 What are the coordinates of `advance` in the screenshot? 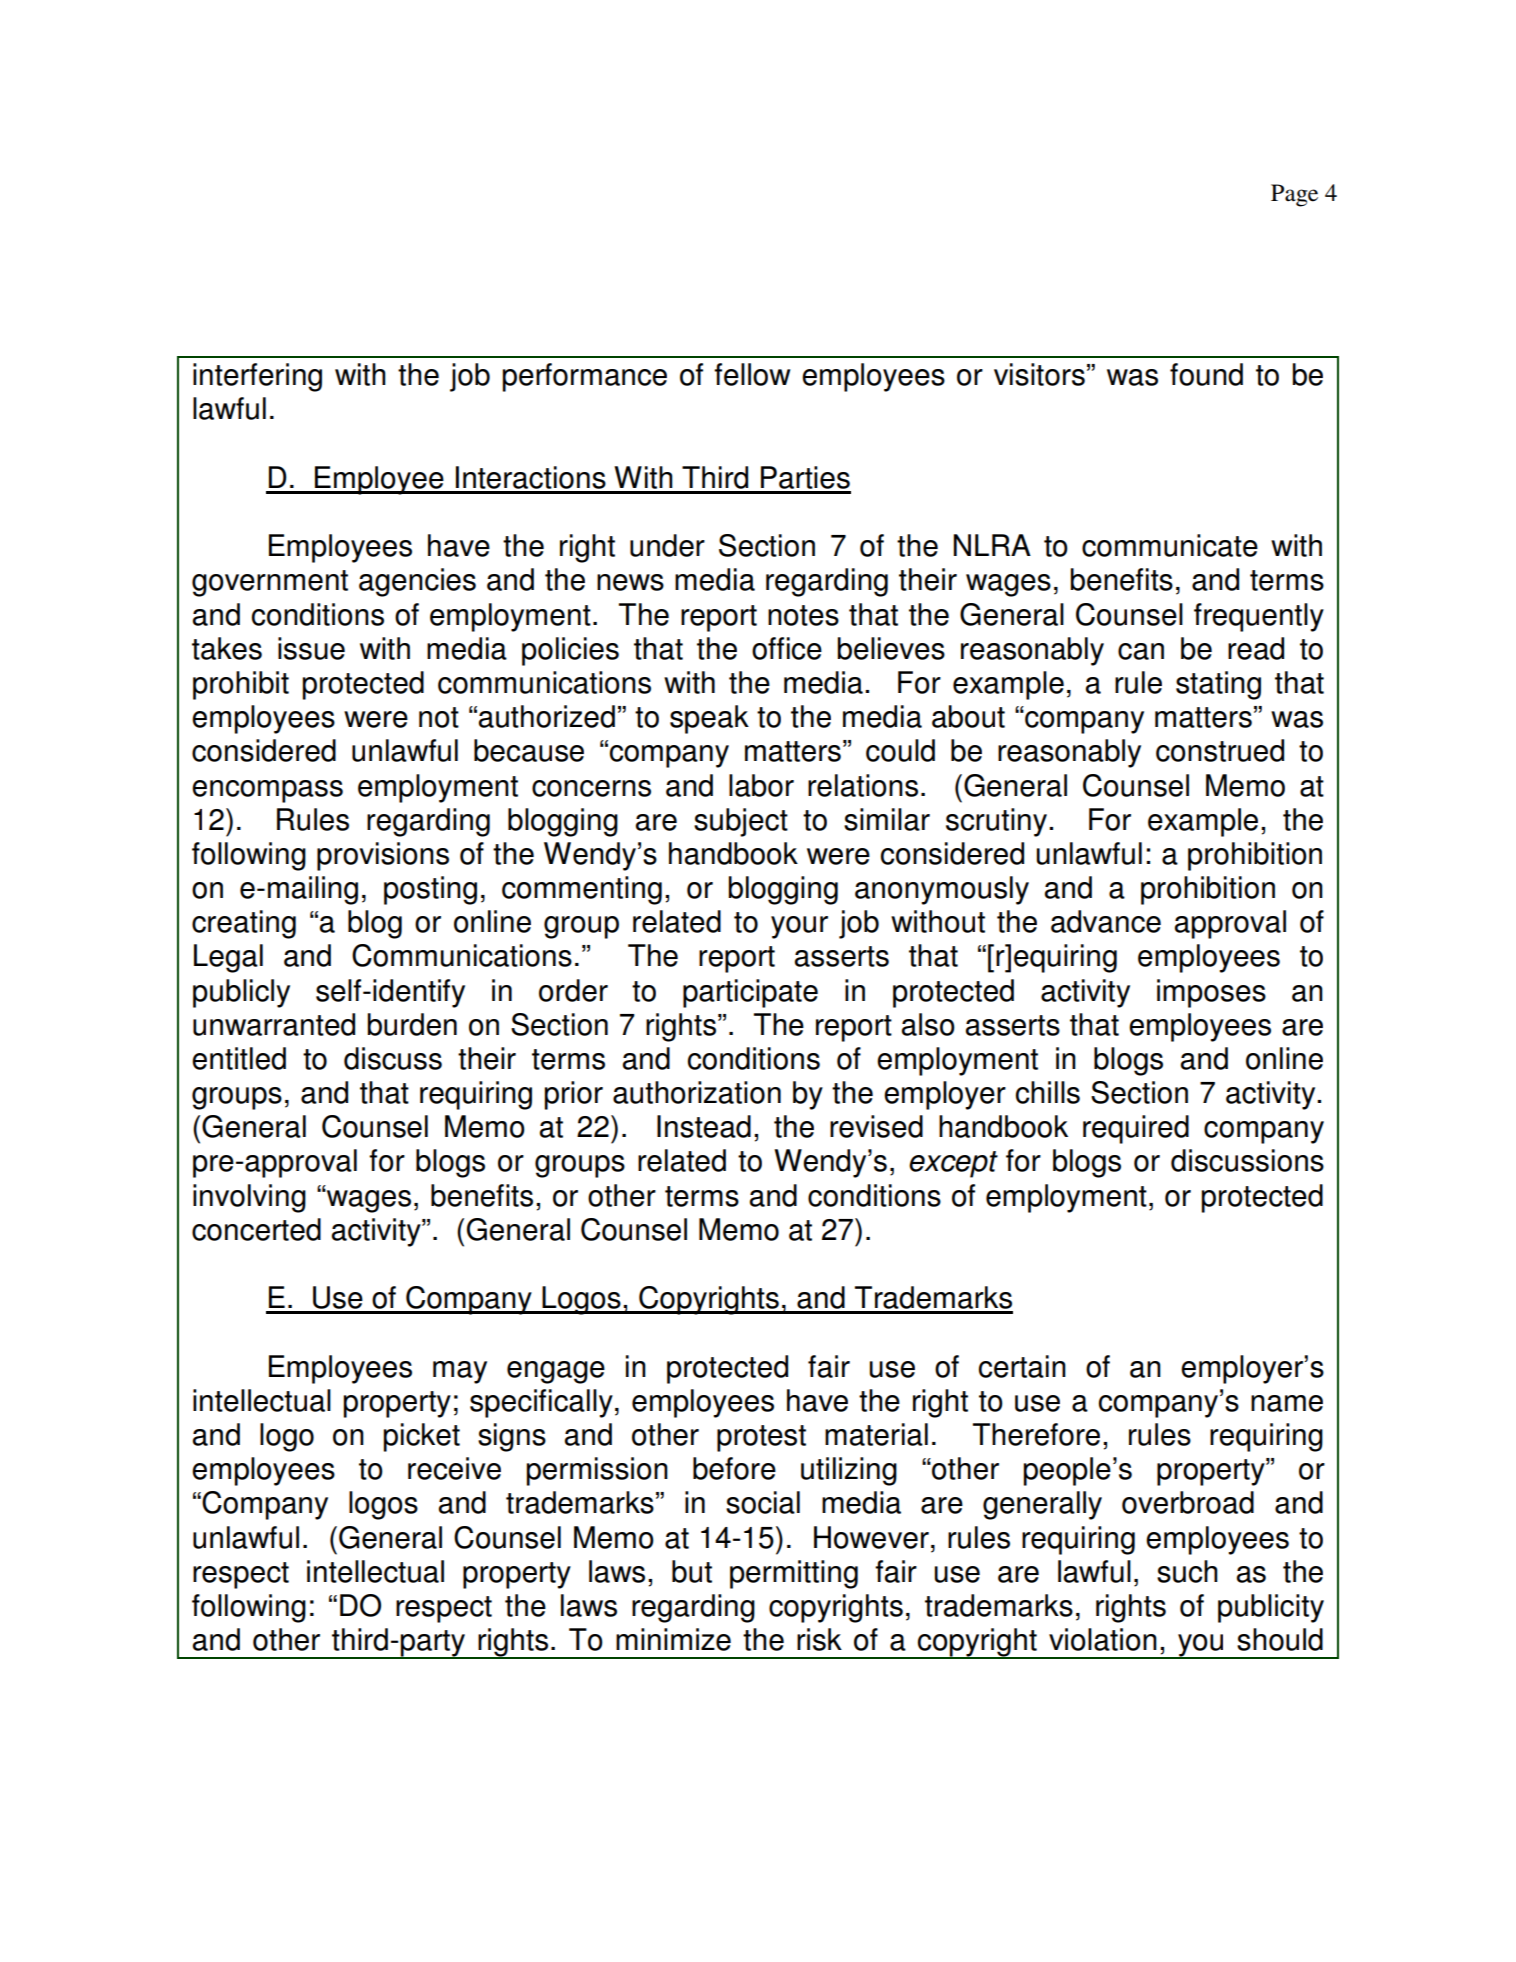 It's located at (1106, 921).
